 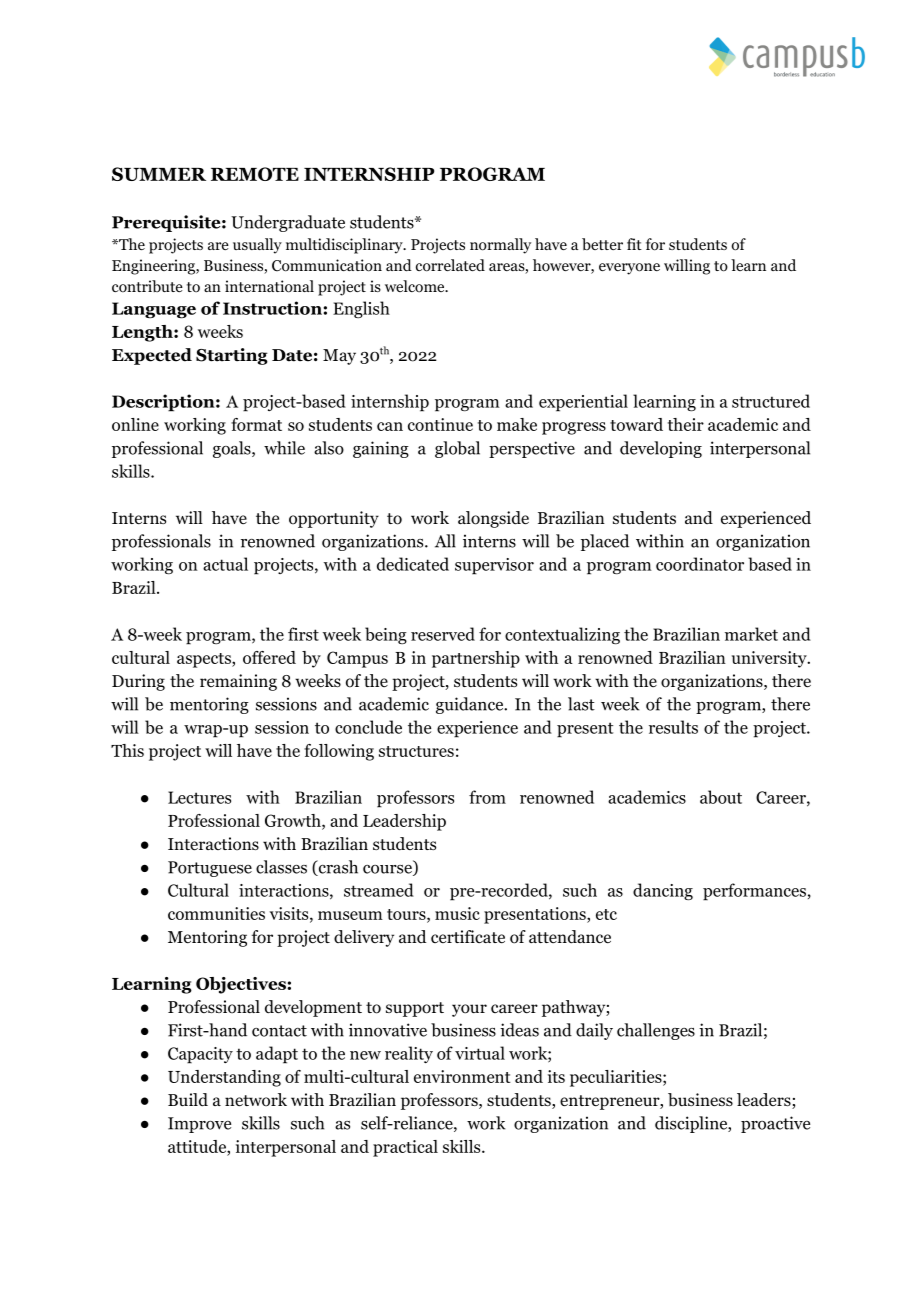 I want to click on market, so click(x=751, y=634).
